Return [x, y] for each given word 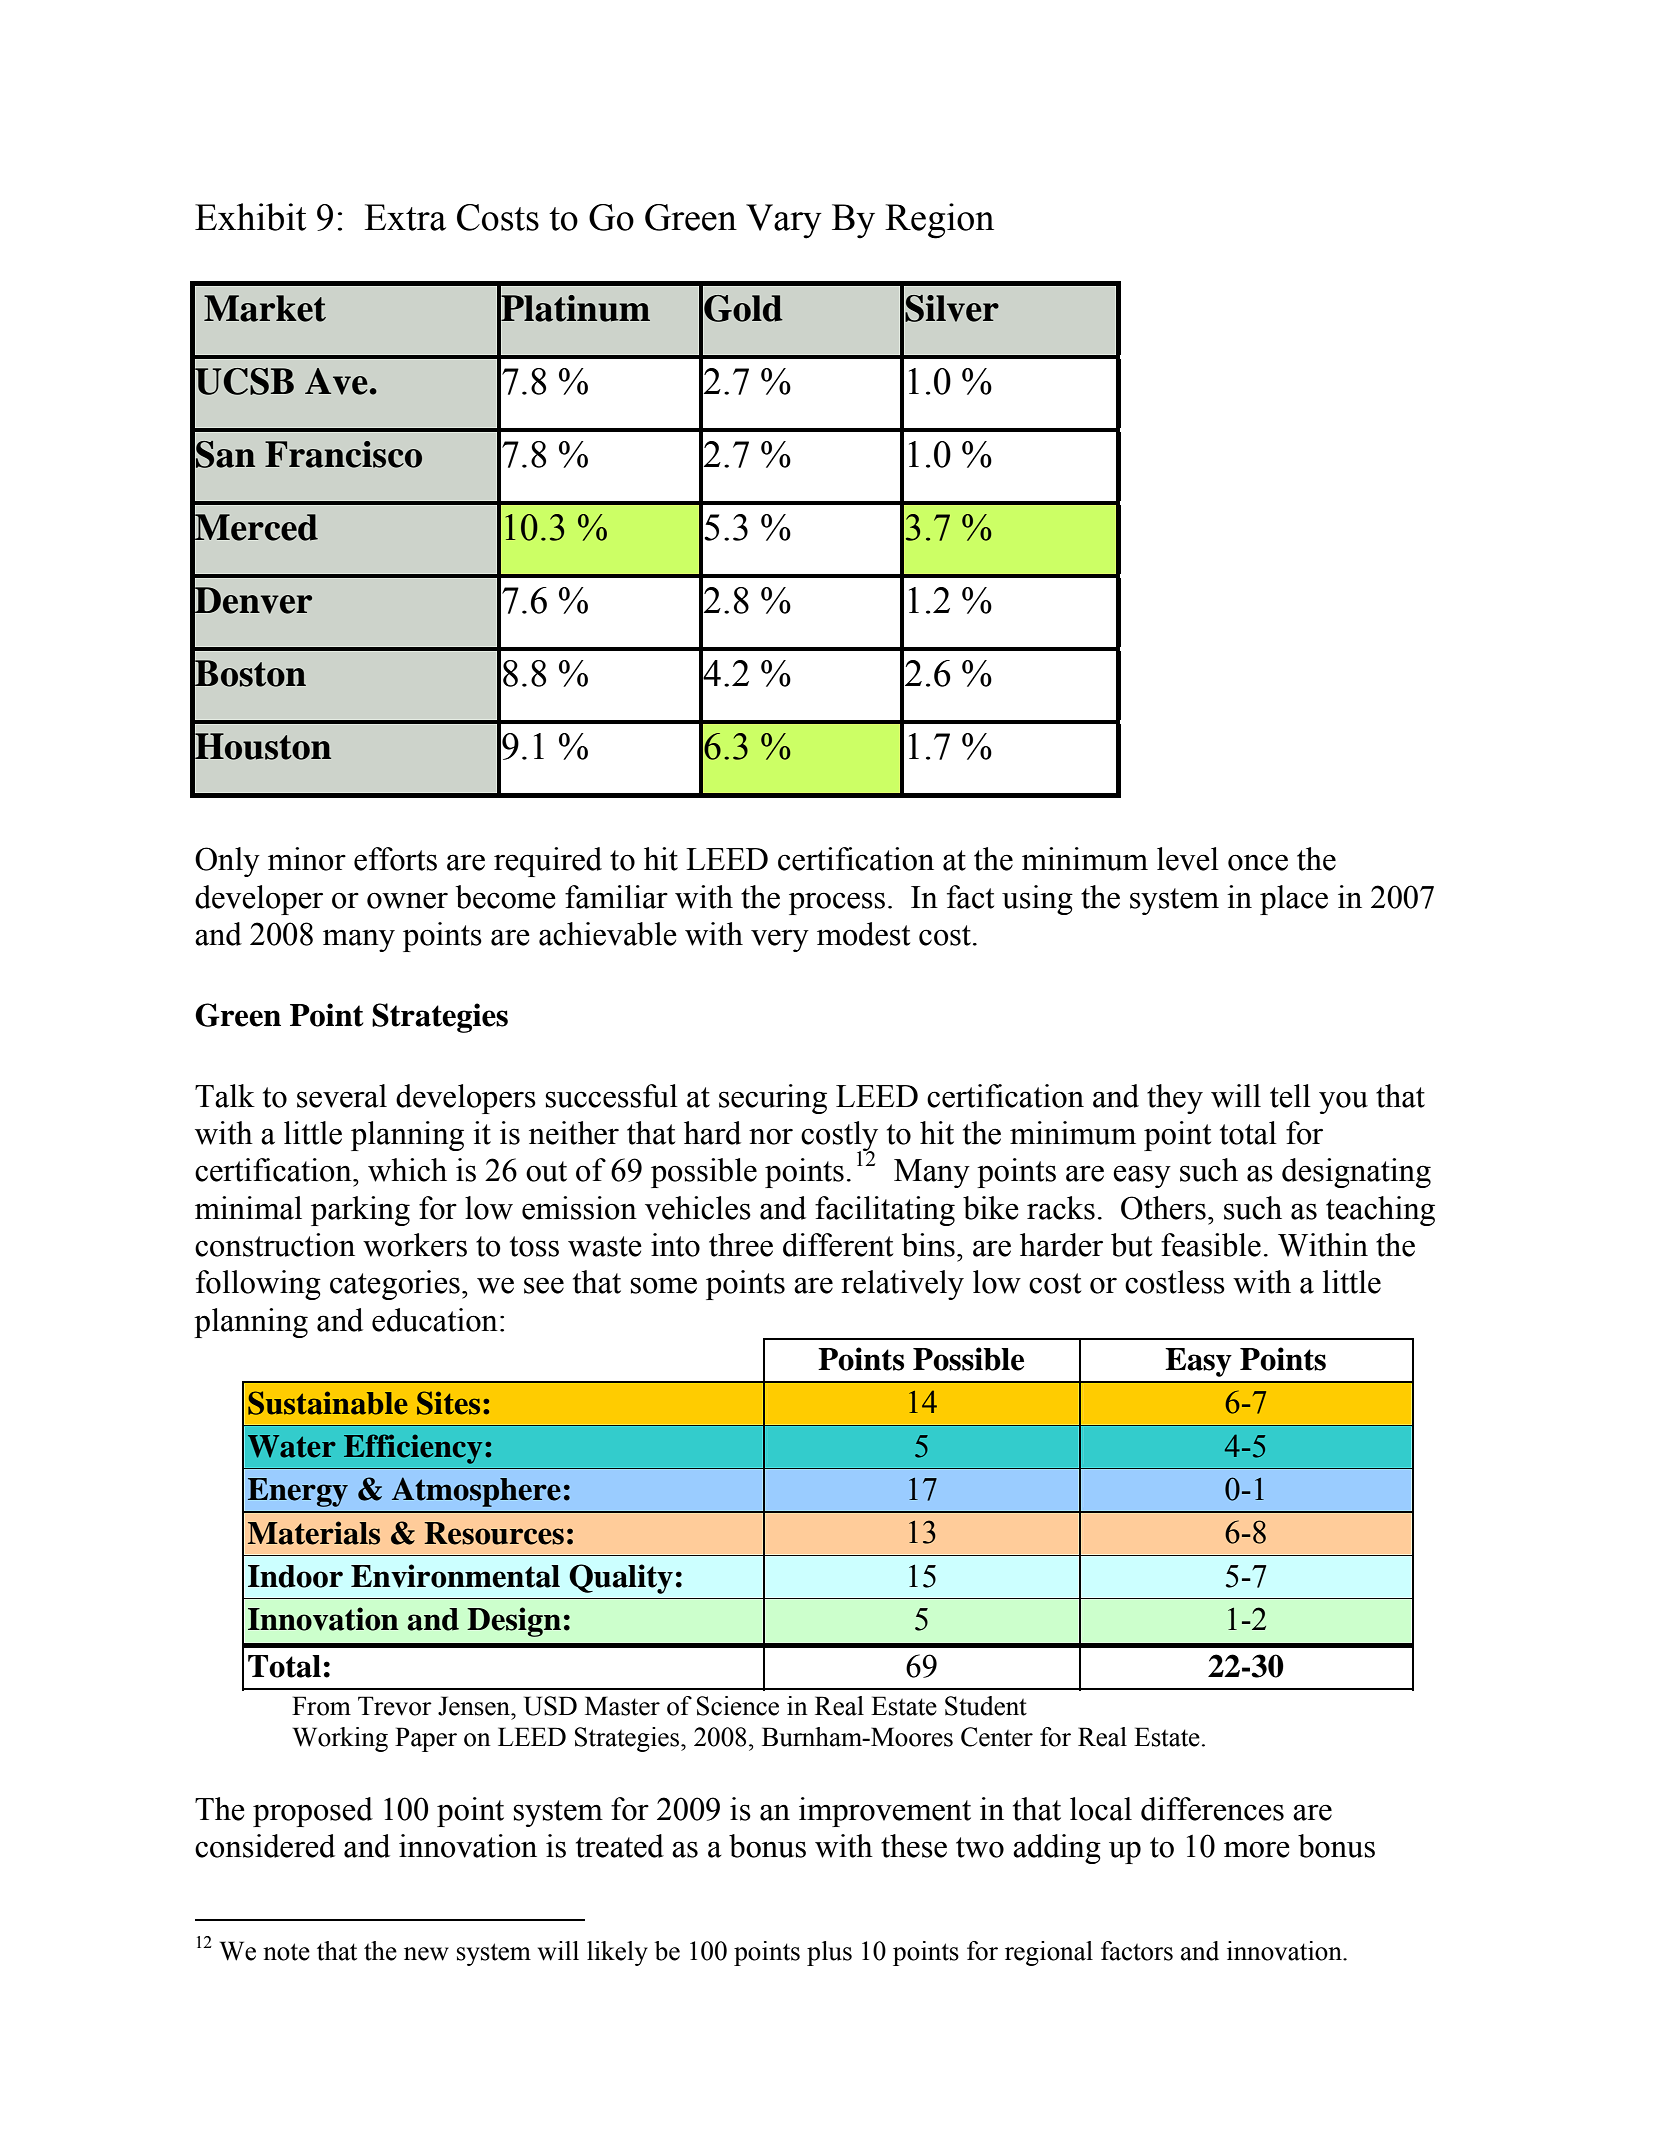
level [1188, 859]
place [1294, 900]
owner [407, 900]
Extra [405, 217]
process [837, 903]
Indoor [295, 1576]
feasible [1211, 1245]
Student [986, 1706]
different [838, 1245]
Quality [621, 1579]
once [1258, 862]
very [780, 940]
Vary [784, 221]
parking [360, 1211]
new [426, 1954]
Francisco [343, 454]
